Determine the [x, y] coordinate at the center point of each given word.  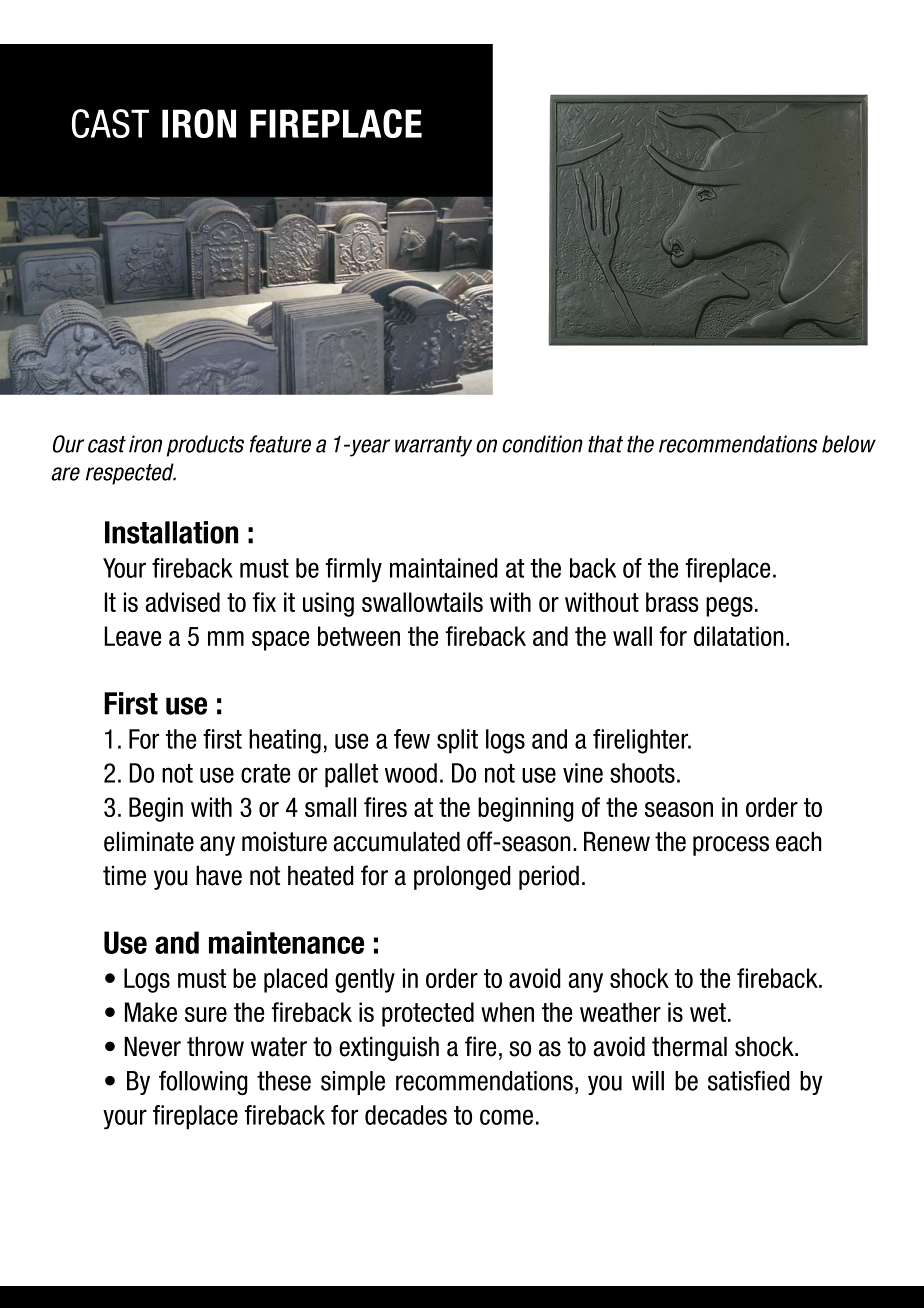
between [359, 636]
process [731, 846]
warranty [433, 446]
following [203, 1083]
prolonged [462, 878]
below [849, 444]
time [124, 876]
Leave [132, 636]
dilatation [739, 636]
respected [131, 474]
